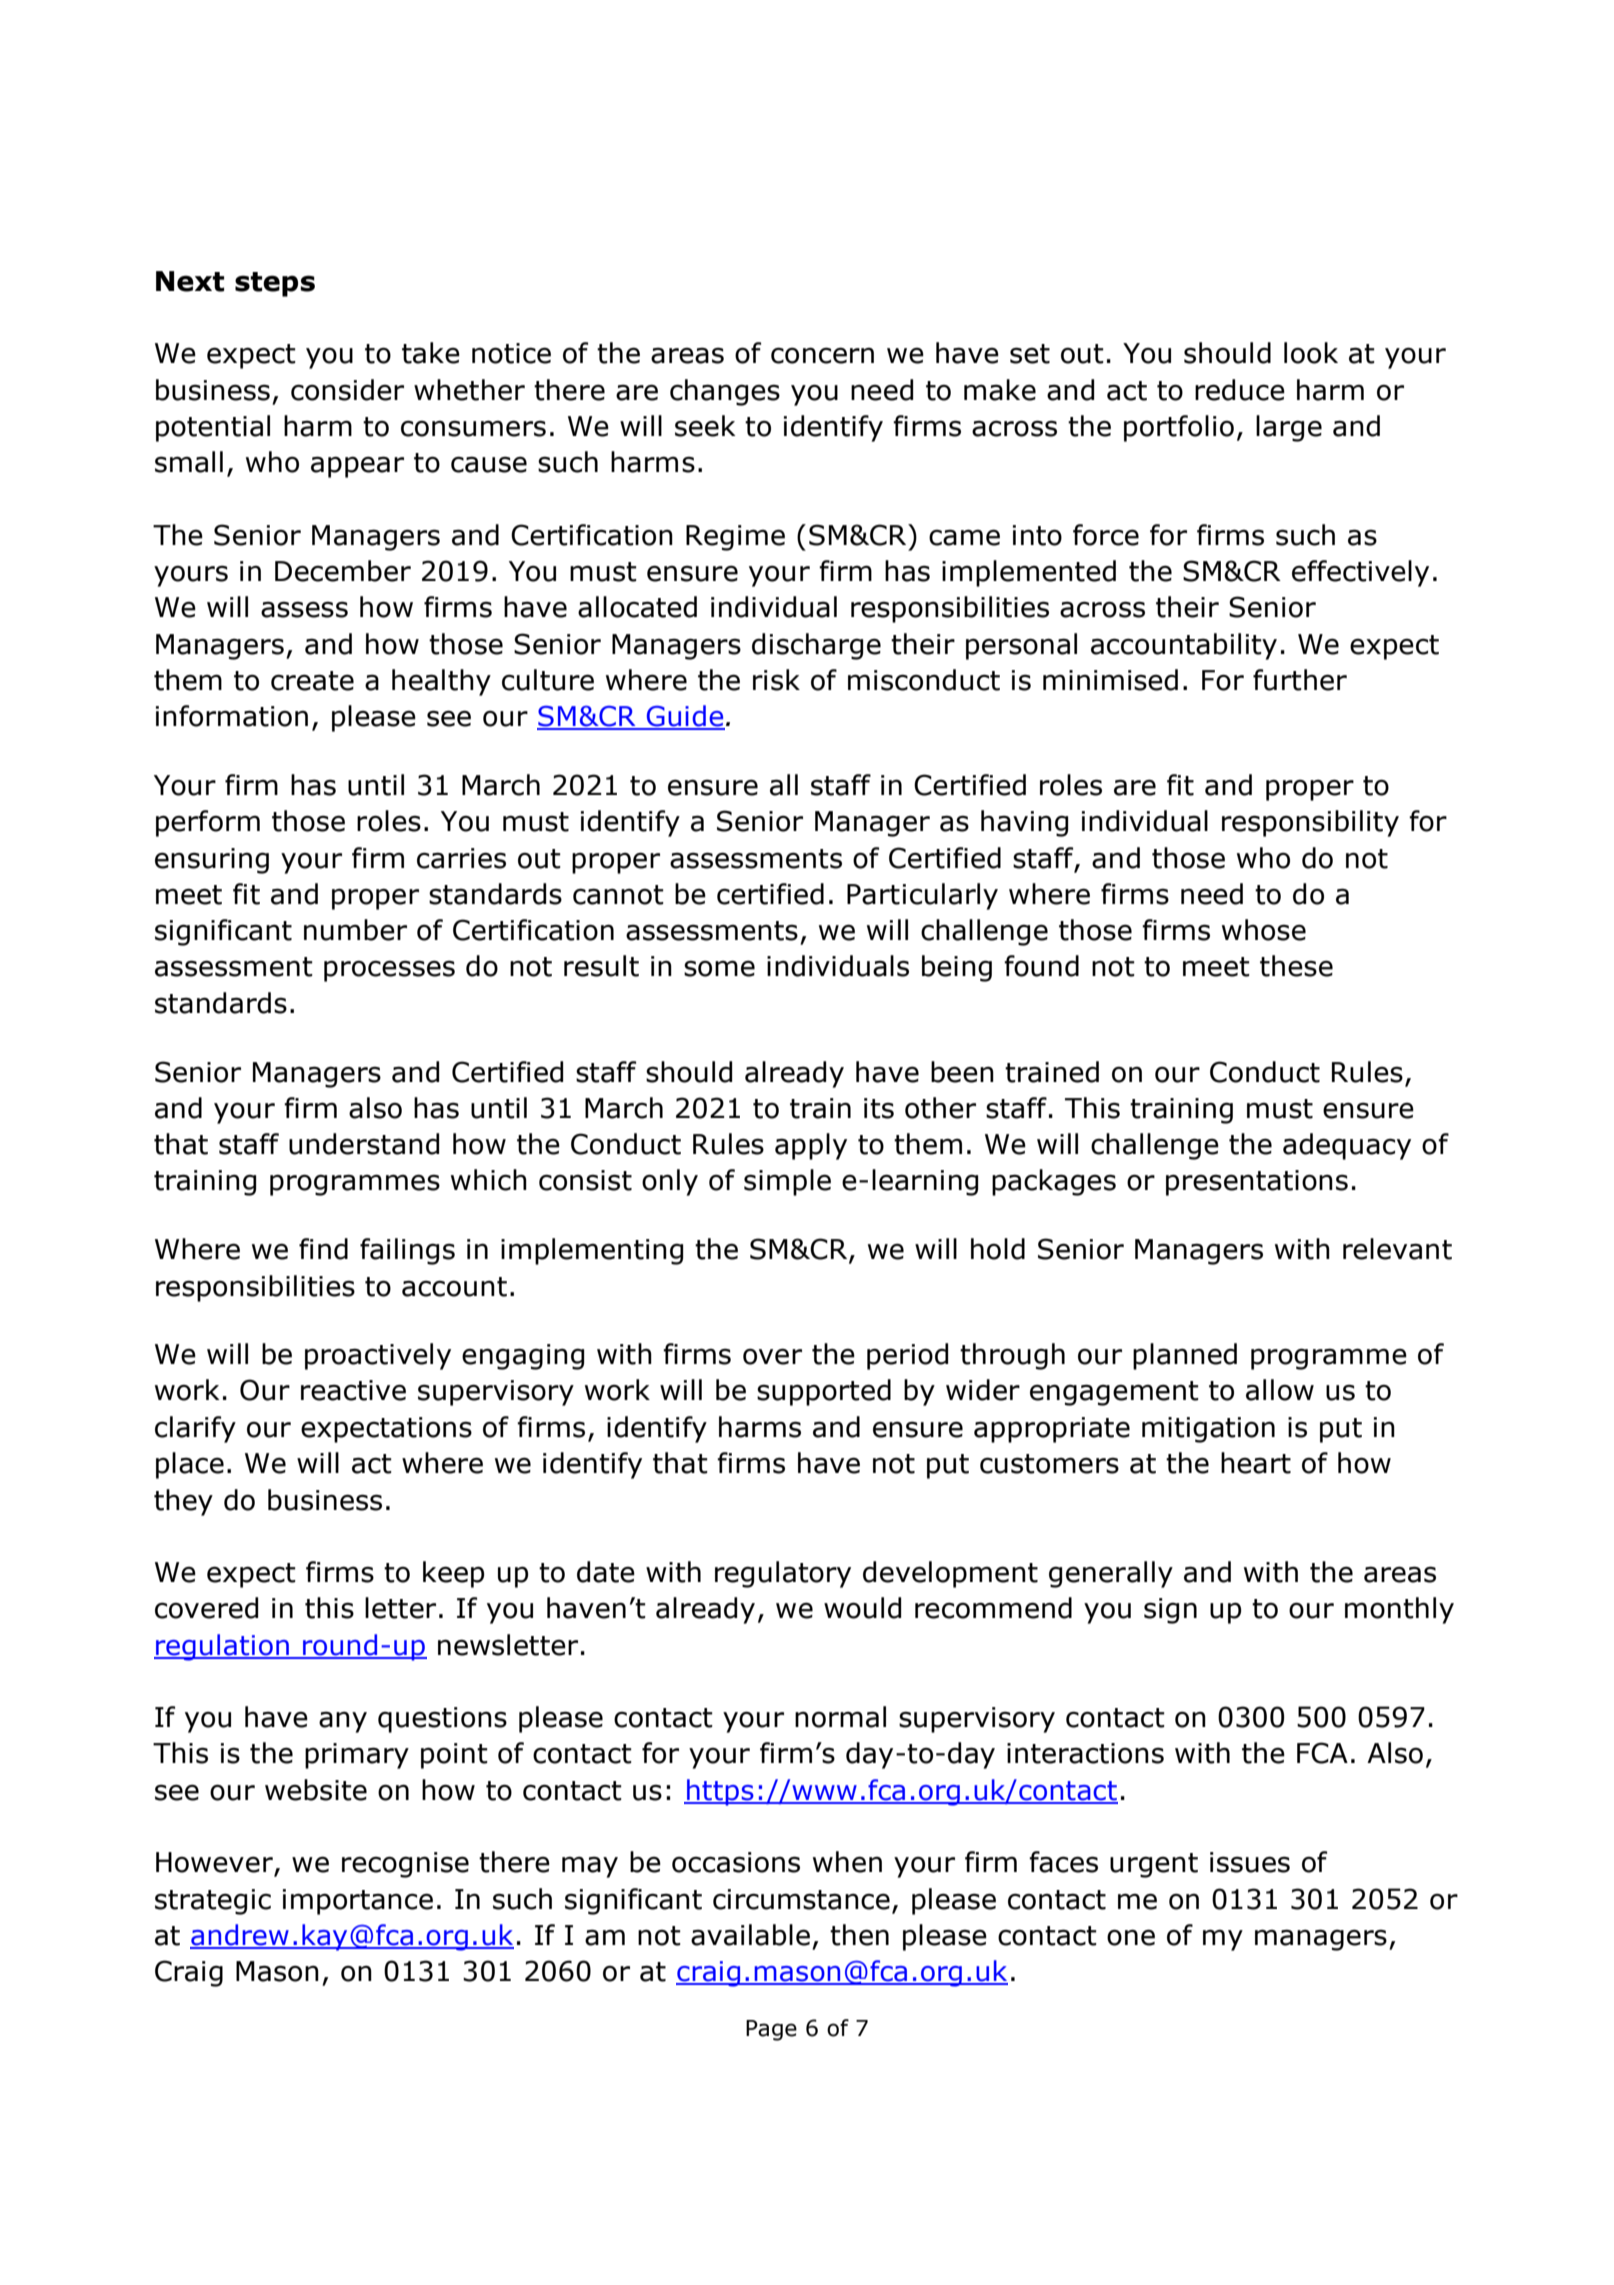  I want to click on look, so click(1311, 353).
